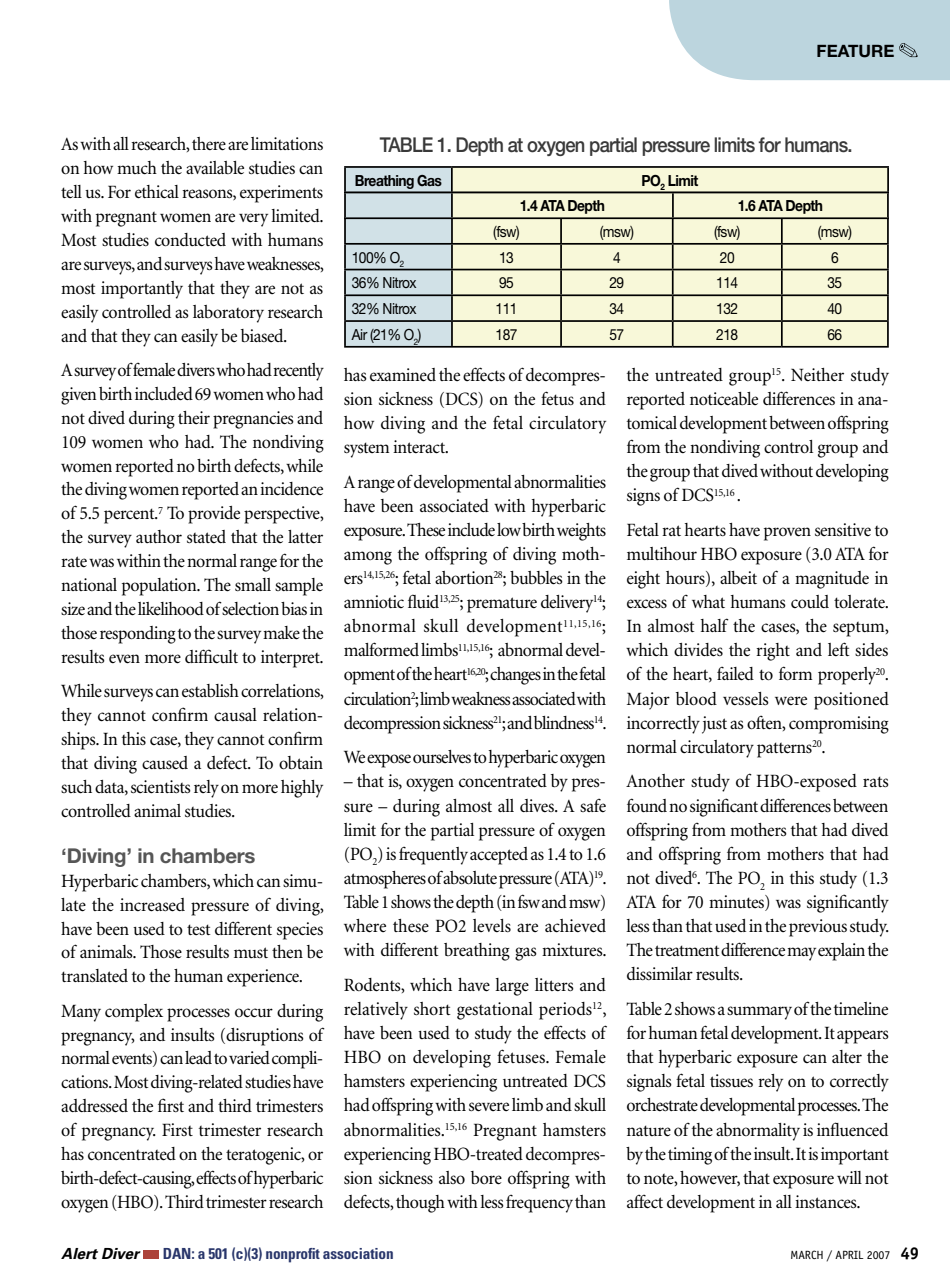 The width and height of the document is (950, 1288). Describe the element at coordinates (281, 194) in the document. I see `experiments` at that location.
